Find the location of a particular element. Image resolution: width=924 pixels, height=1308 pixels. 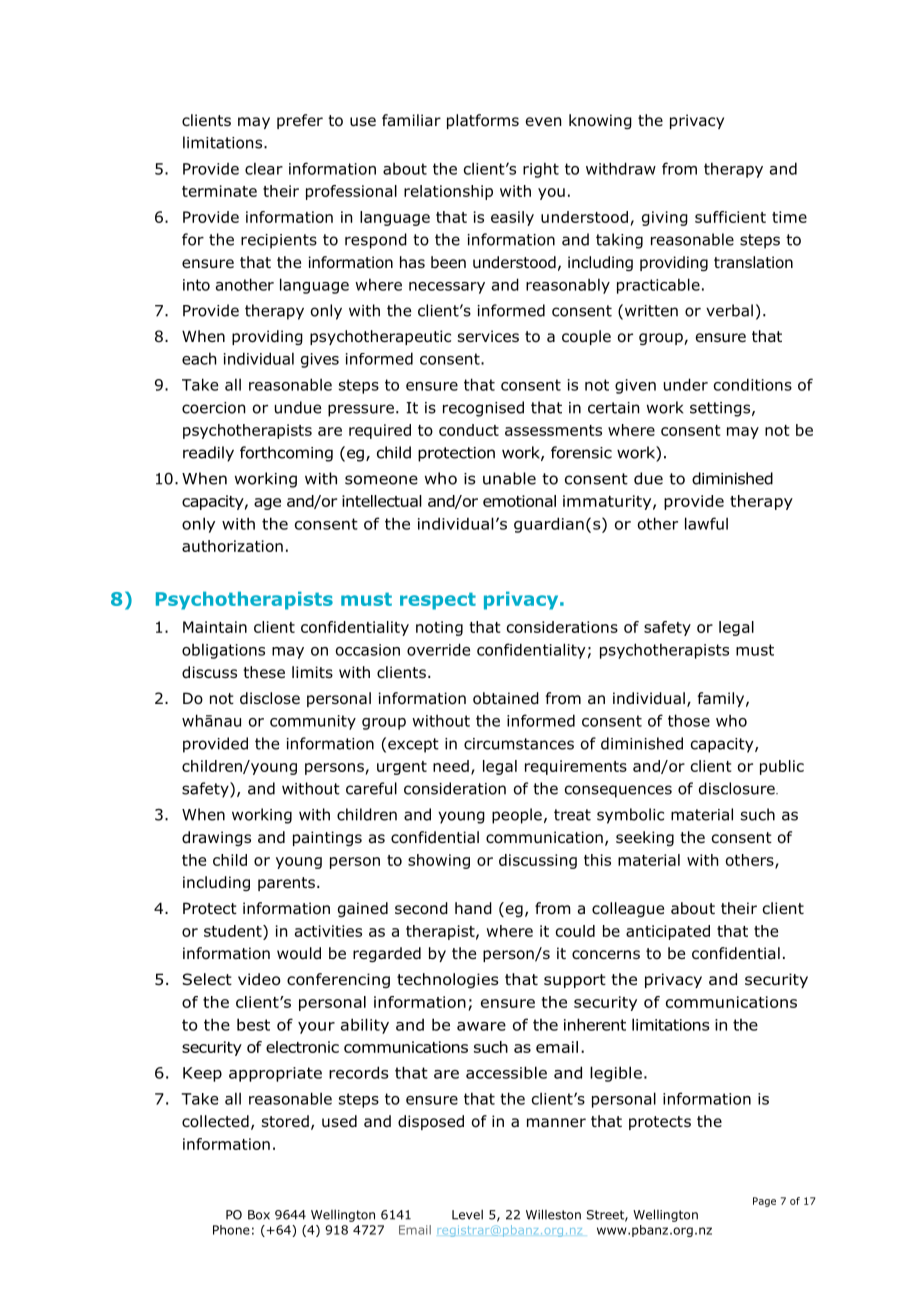

forthcoming is located at coordinates (286, 454).
